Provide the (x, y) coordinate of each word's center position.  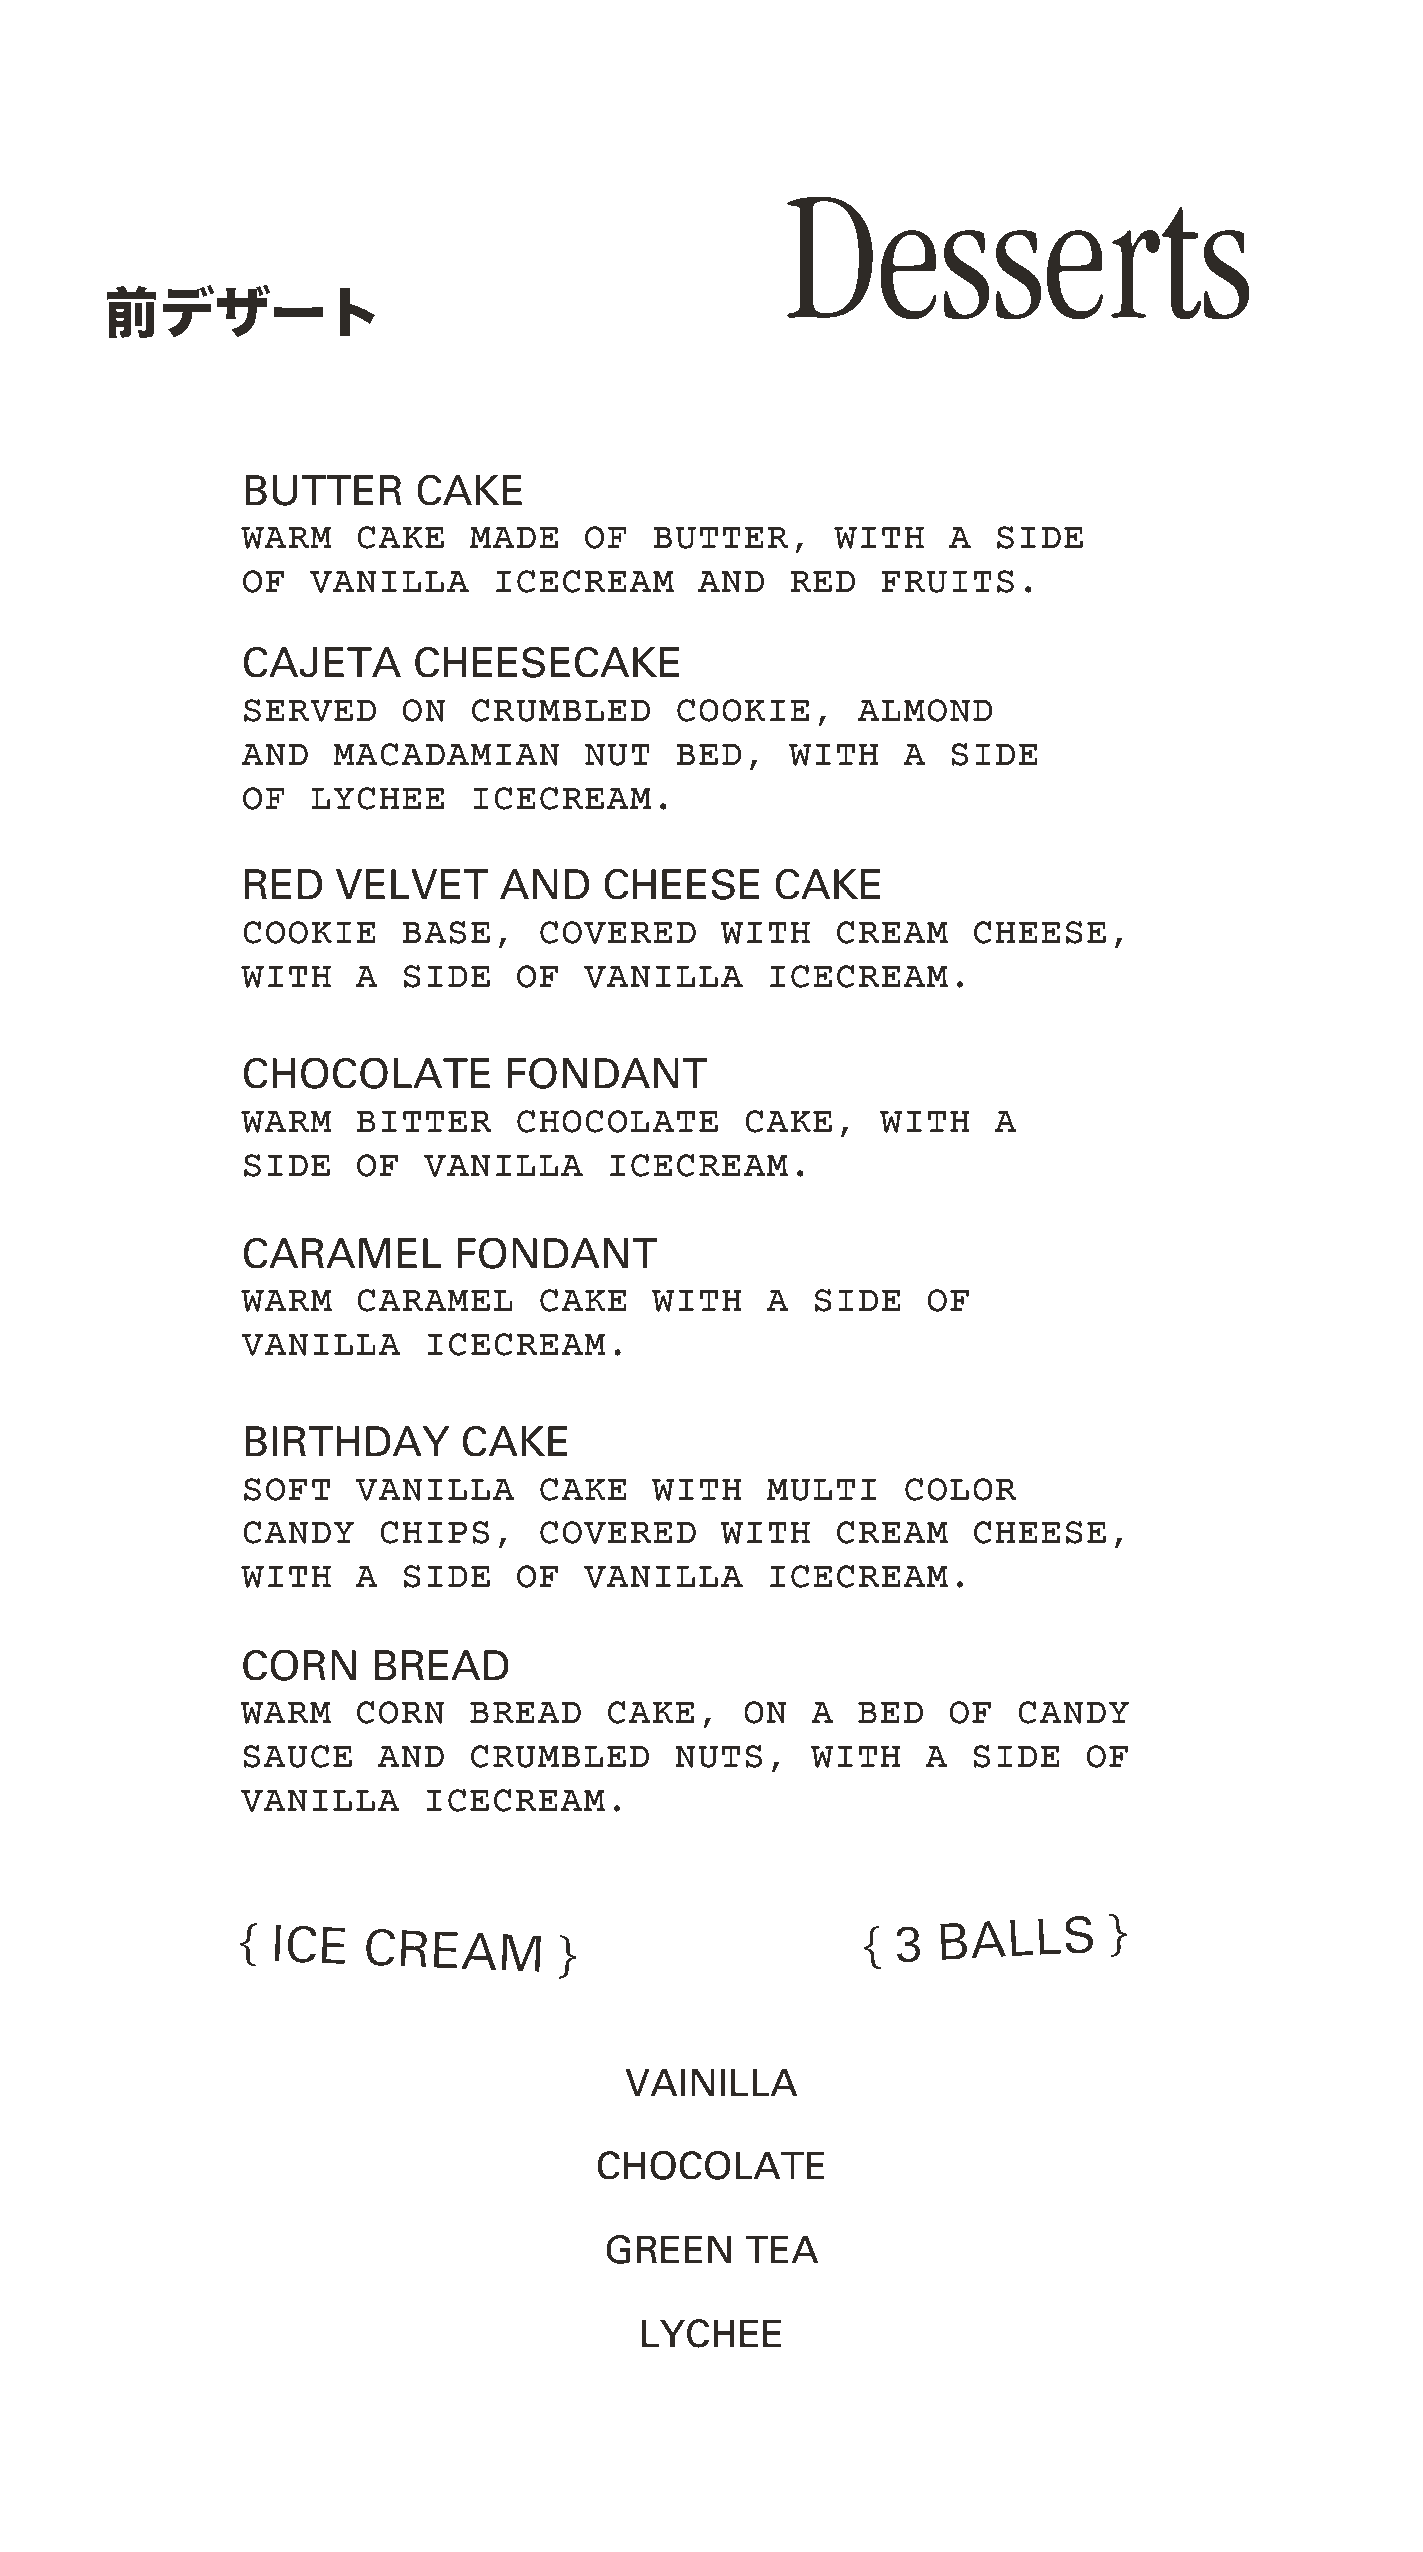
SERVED (310, 710)
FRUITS (947, 581)
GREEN (668, 2249)
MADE (514, 537)
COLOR (961, 1489)
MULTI (821, 1490)
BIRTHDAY (347, 1441)
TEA (782, 2249)
